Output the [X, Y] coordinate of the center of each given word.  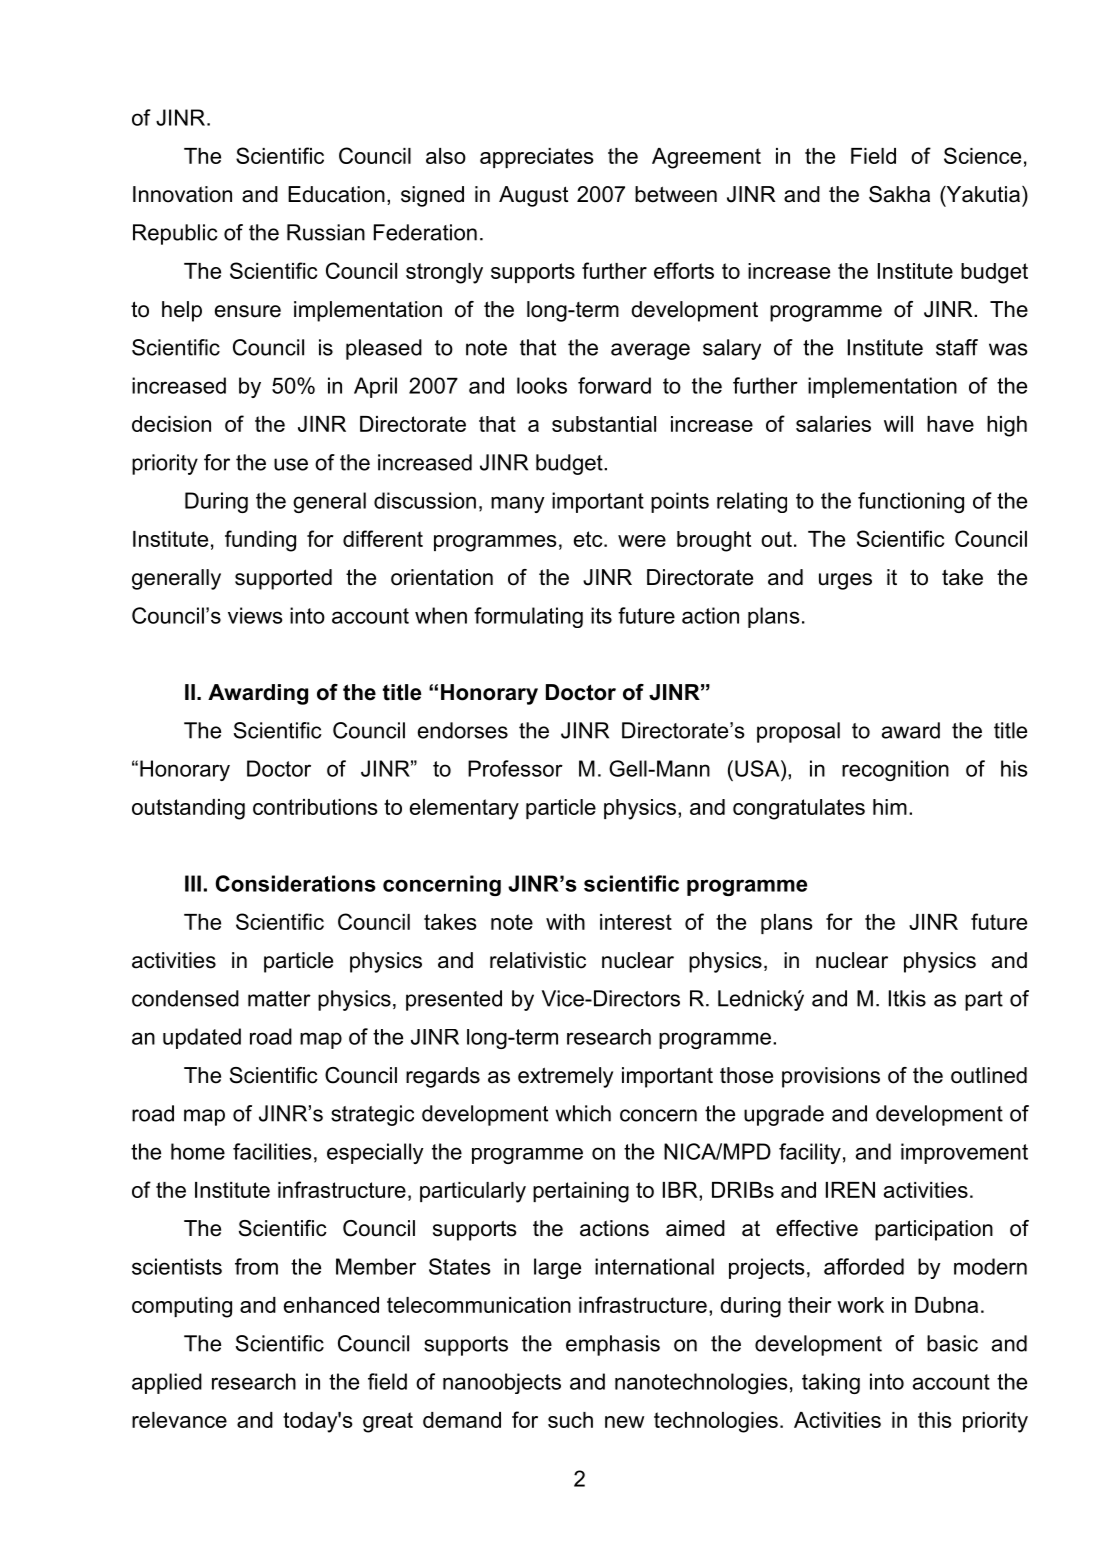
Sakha [899, 194]
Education [336, 194]
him [890, 807]
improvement [964, 1153]
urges [845, 581]
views [255, 615]
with [565, 922]
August [533, 196]
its [601, 615]
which [583, 1113]
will [898, 424]
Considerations [296, 883]
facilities [272, 1151]
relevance [179, 1420]
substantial [604, 424]
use [291, 464]
